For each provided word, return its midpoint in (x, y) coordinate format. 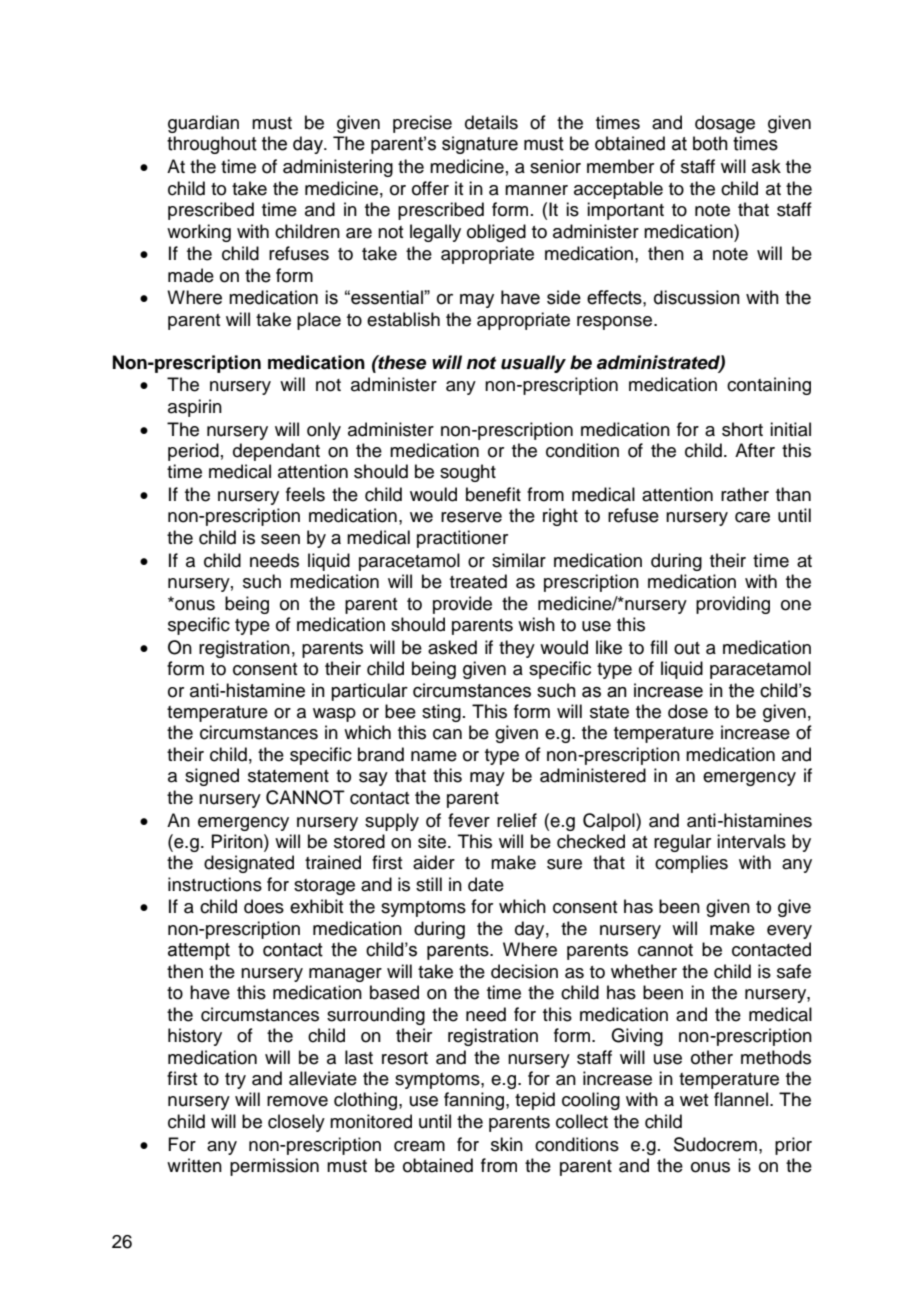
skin (507, 1144)
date (486, 884)
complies (691, 864)
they (517, 649)
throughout (212, 145)
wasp (334, 715)
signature (480, 145)
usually (533, 364)
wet (694, 1100)
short (742, 429)
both (710, 143)
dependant (276, 452)
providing (733, 605)
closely (296, 1123)
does (264, 906)
